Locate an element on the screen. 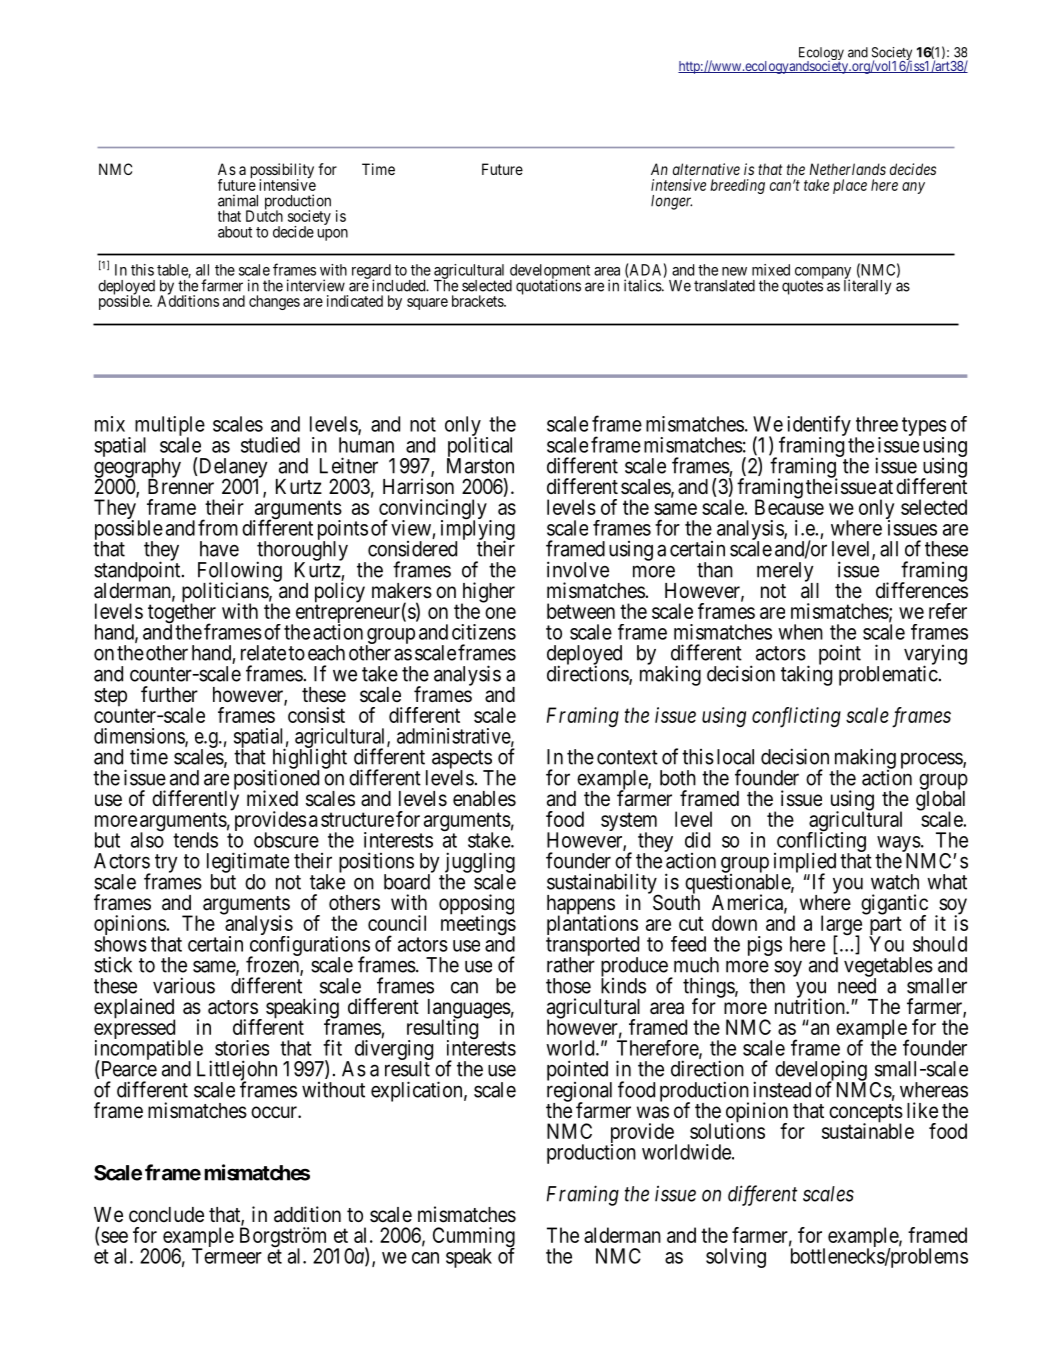  further is located at coordinates (169, 694).
